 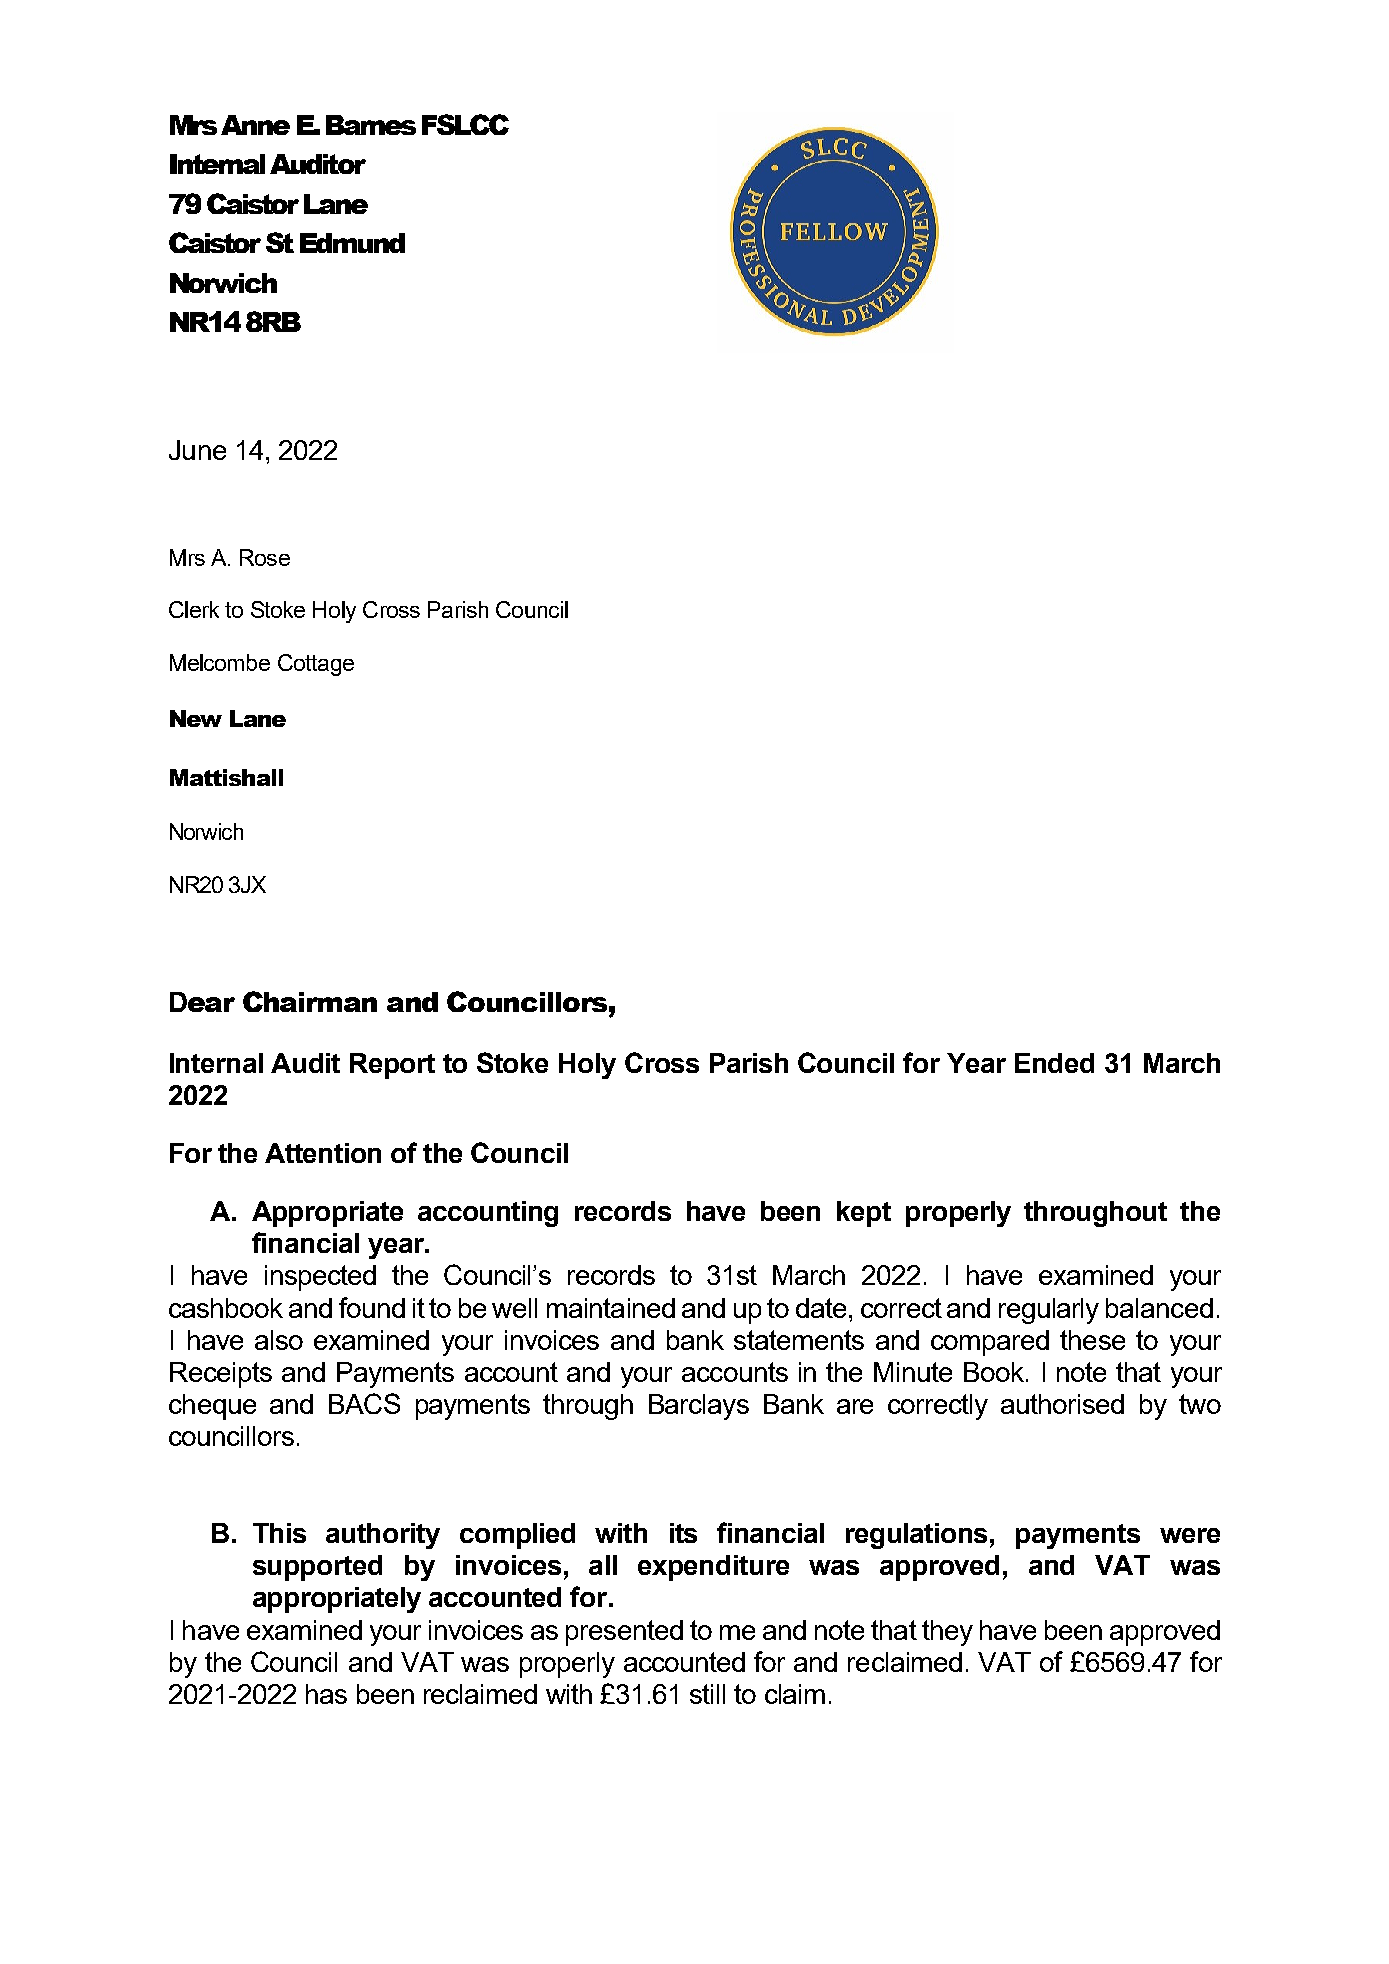 What do you see at coordinates (864, 1214) in the document?
I see `kept` at bounding box center [864, 1214].
